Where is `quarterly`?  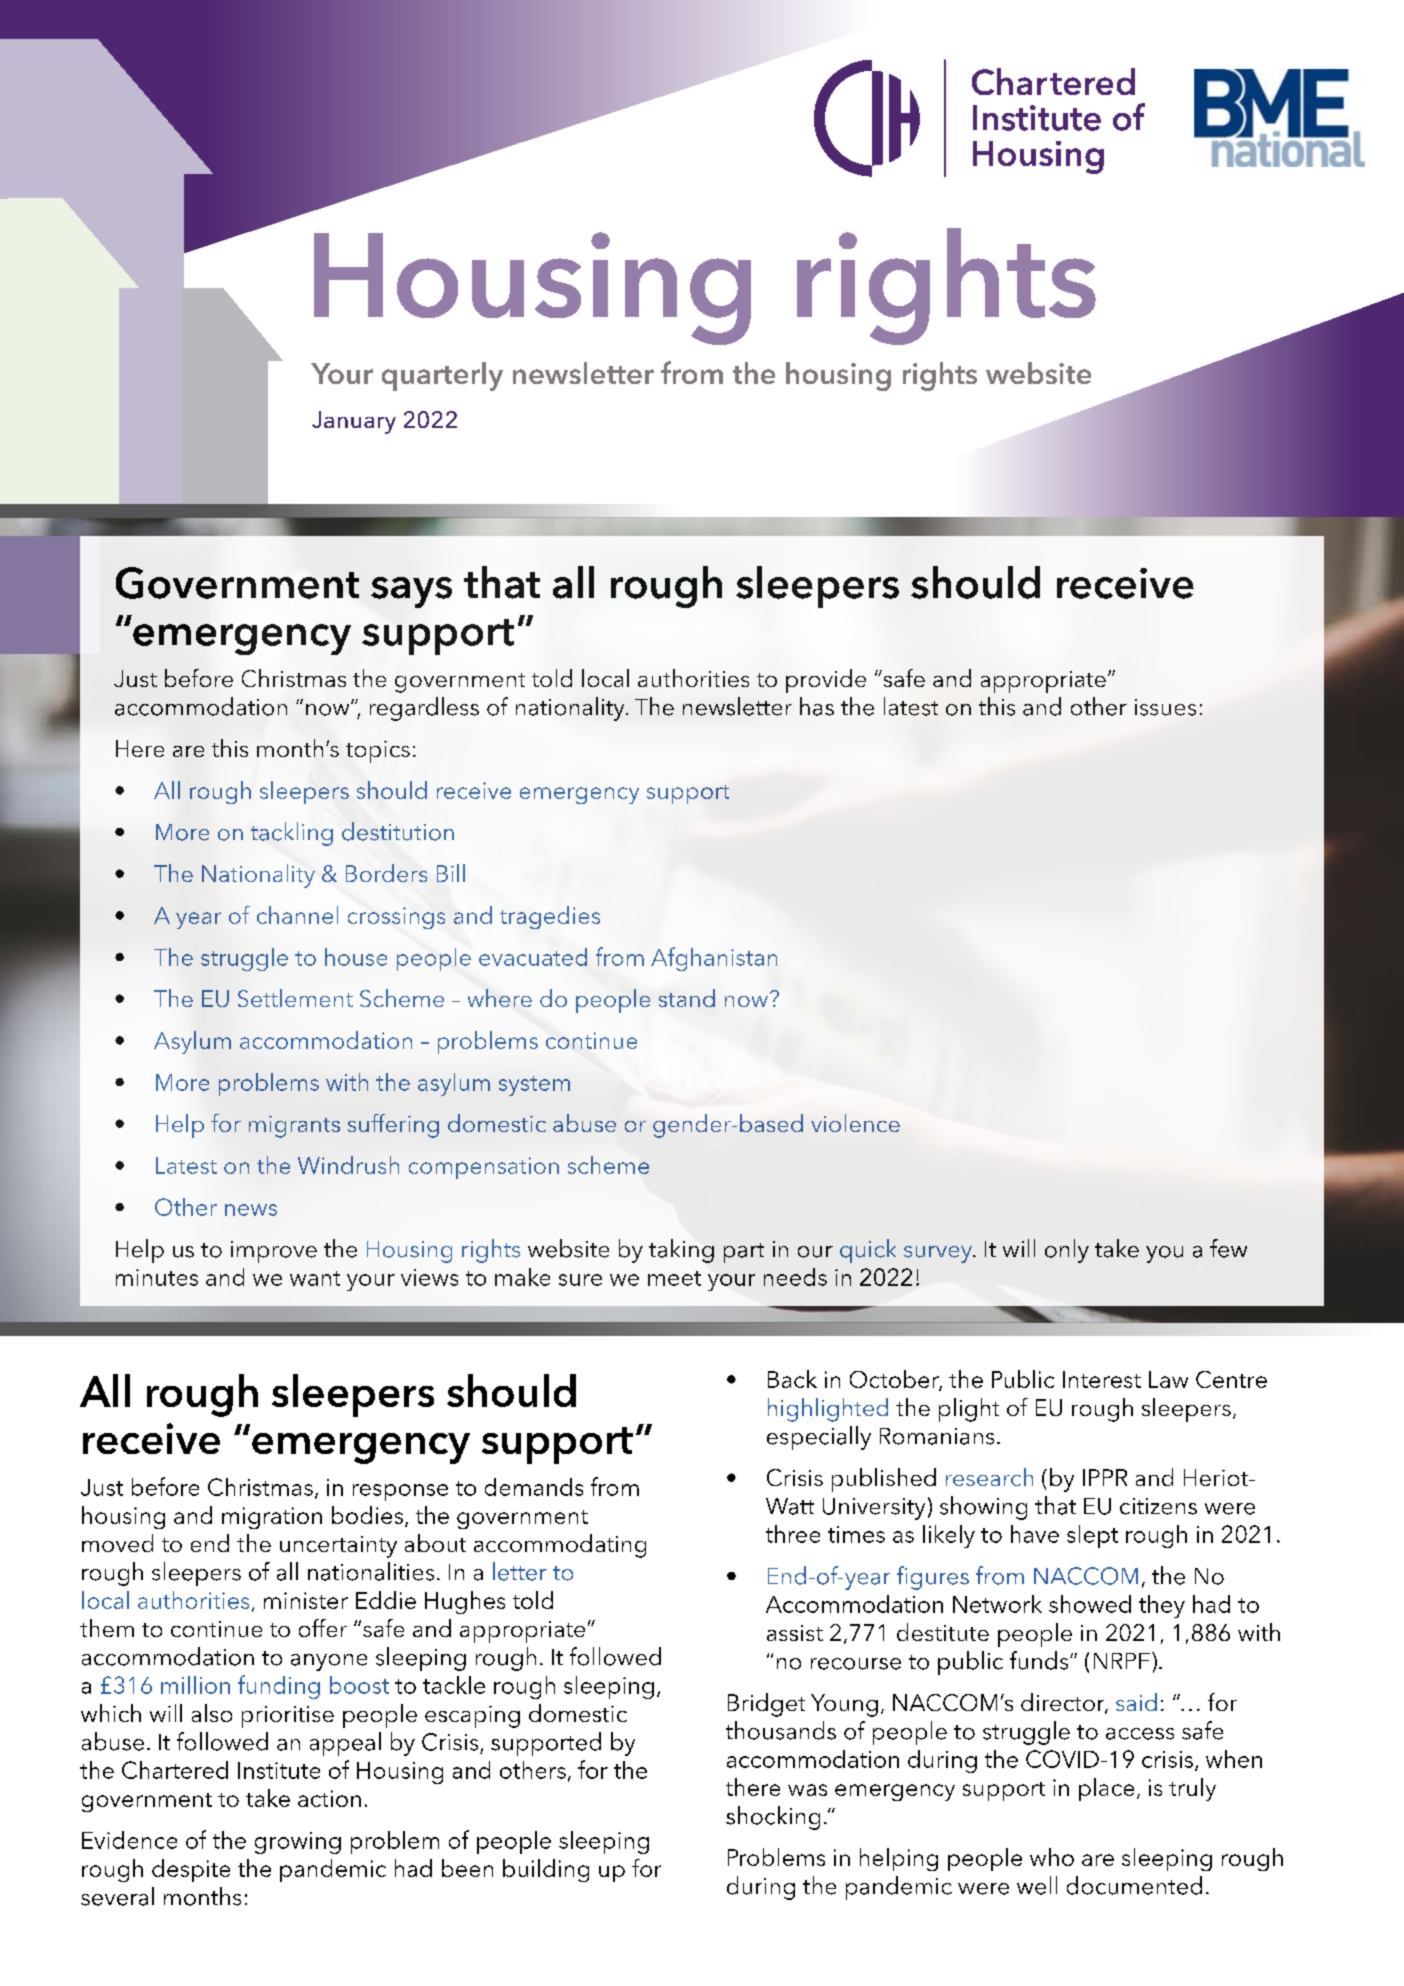 quarterly is located at coordinates (442, 376).
